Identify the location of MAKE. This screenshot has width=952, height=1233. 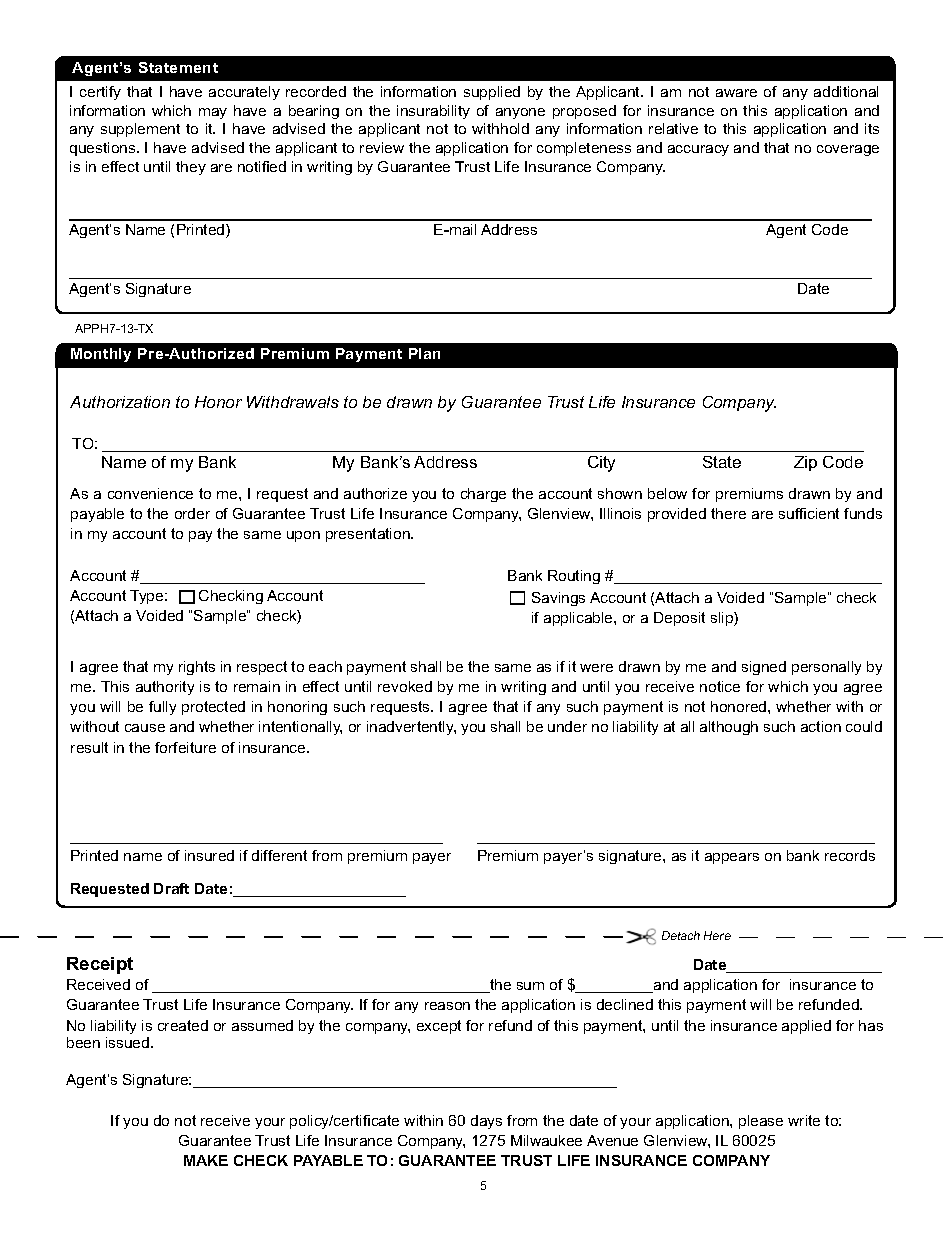
(206, 1160).
